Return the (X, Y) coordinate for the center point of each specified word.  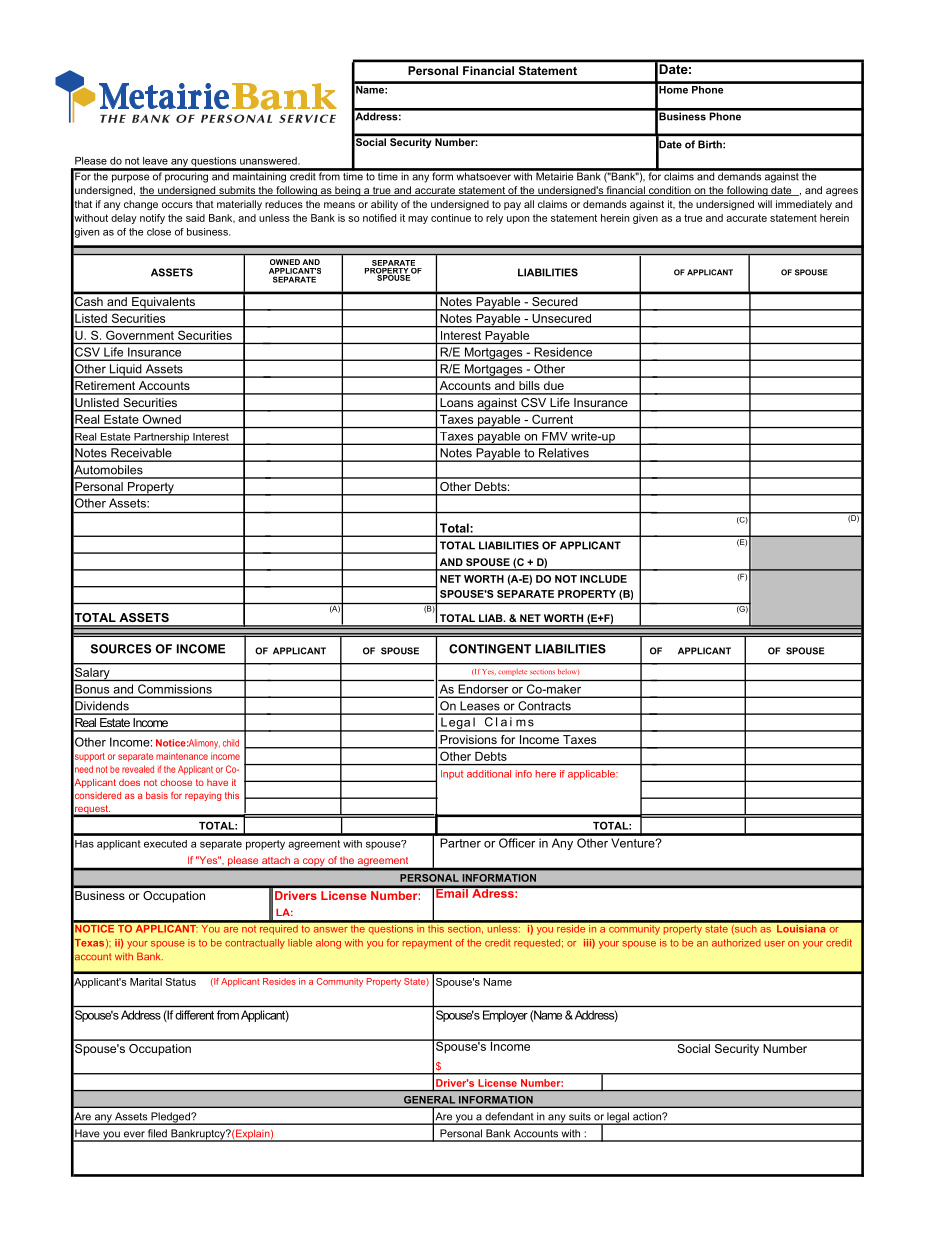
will (765, 204)
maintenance (182, 756)
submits (237, 191)
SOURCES (121, 649)
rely (494, 219)
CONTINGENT (490, 649)
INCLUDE (603, 579)
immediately (804, 205)
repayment (427, 944)
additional (489, 774)
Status (181, 982)
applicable (592, 775)
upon (518, 220)
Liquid (126, 371)
